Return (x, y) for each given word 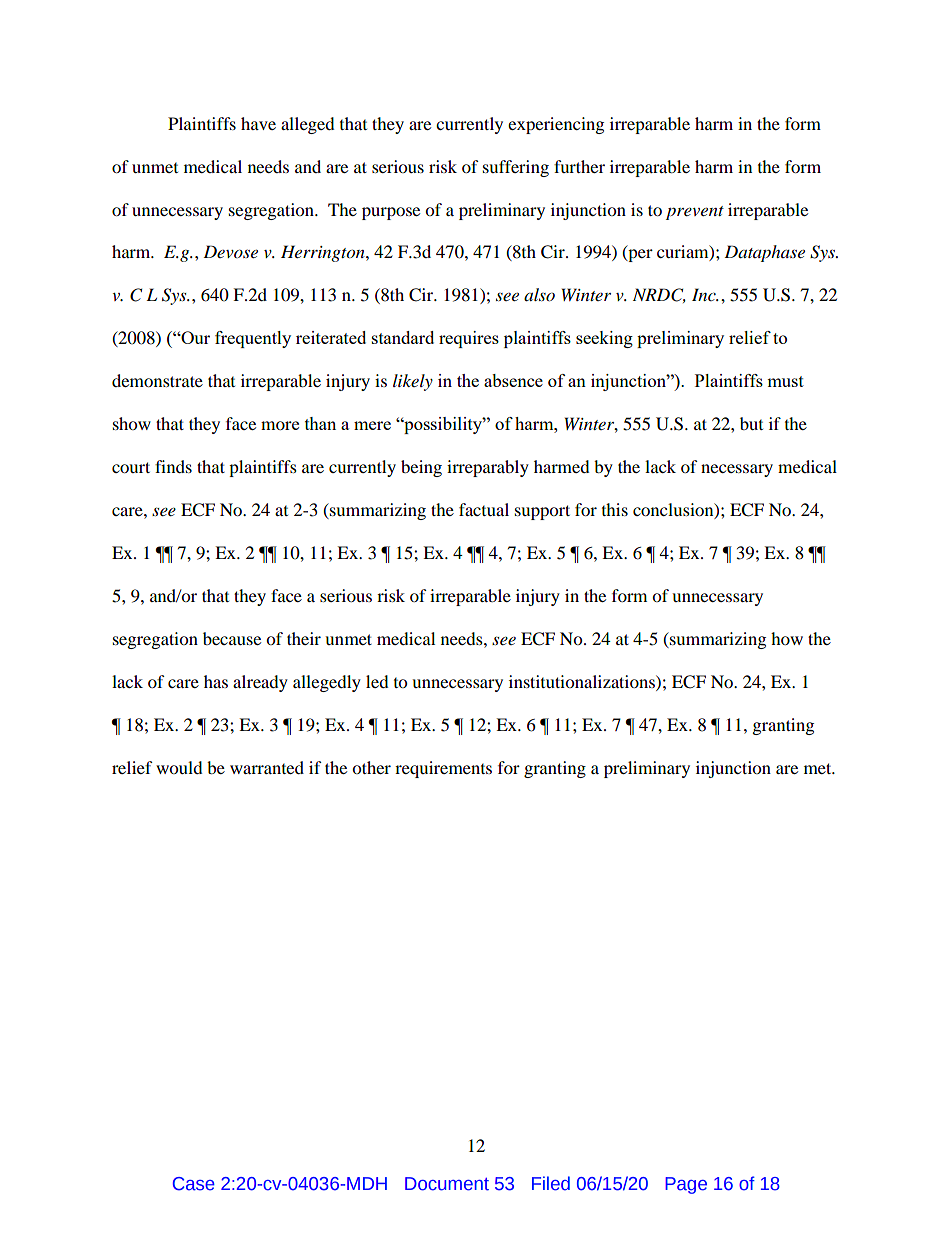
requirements (443, 769)
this (615, 509)
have (258, 123)
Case (194, 1184)
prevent (695, 213)
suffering (516, 168)
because (232, 638)
